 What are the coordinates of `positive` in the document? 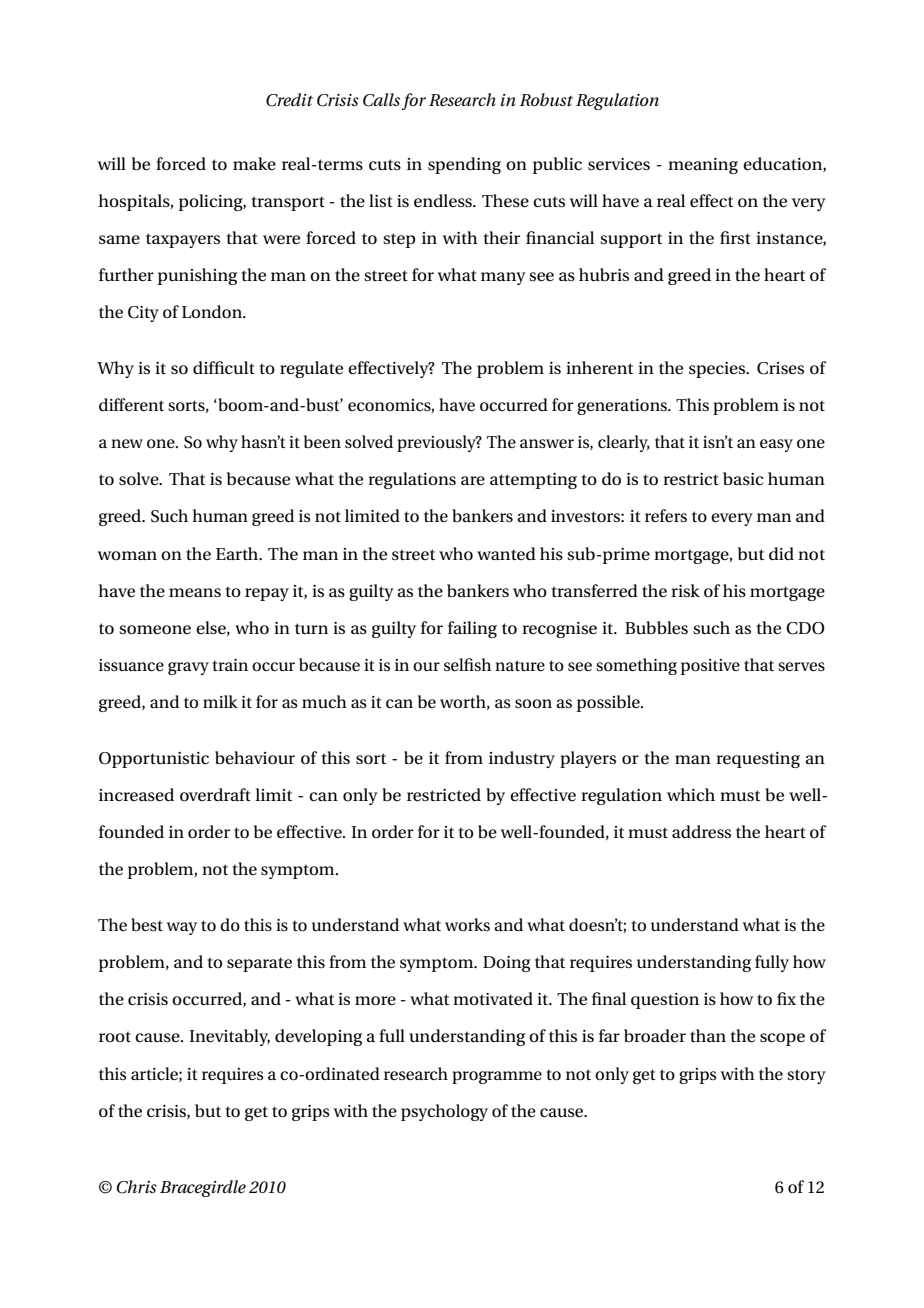 It's located at (710, 667).
